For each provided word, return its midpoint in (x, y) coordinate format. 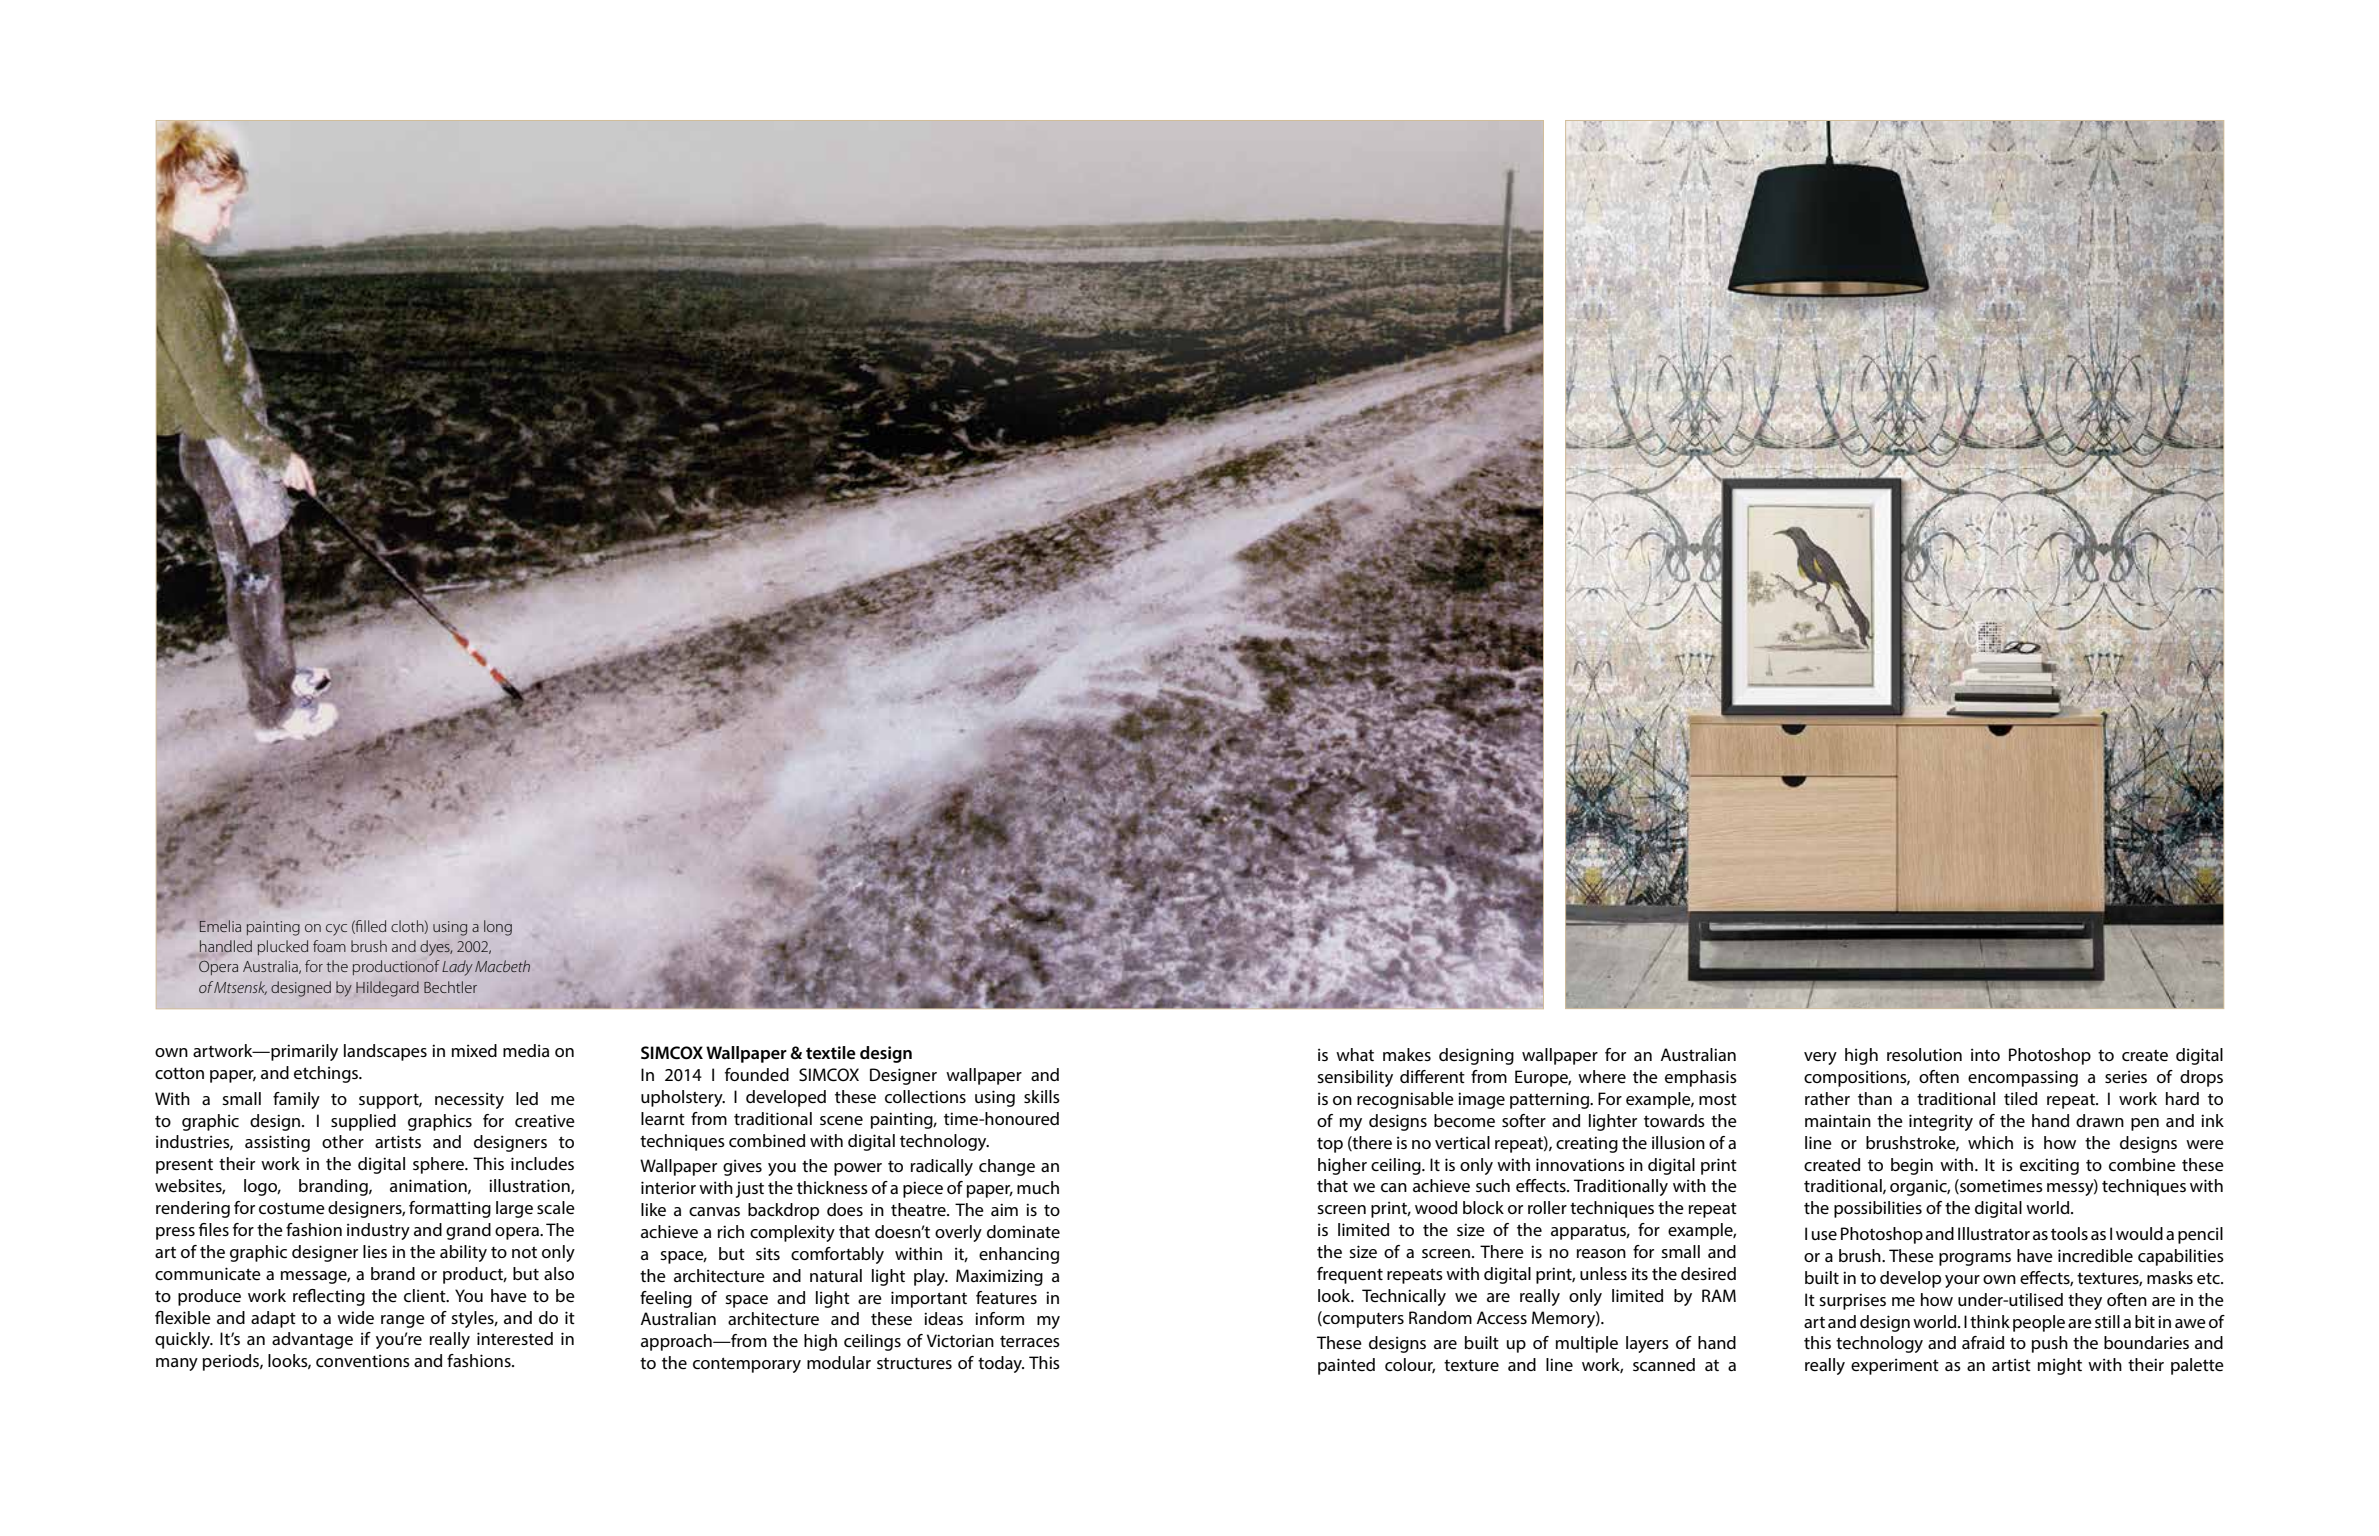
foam (329, 946)
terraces (1030, 1341)
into (1985, 1054)
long (498, 928)
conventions (363, 1360)
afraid (1983, 1342)
